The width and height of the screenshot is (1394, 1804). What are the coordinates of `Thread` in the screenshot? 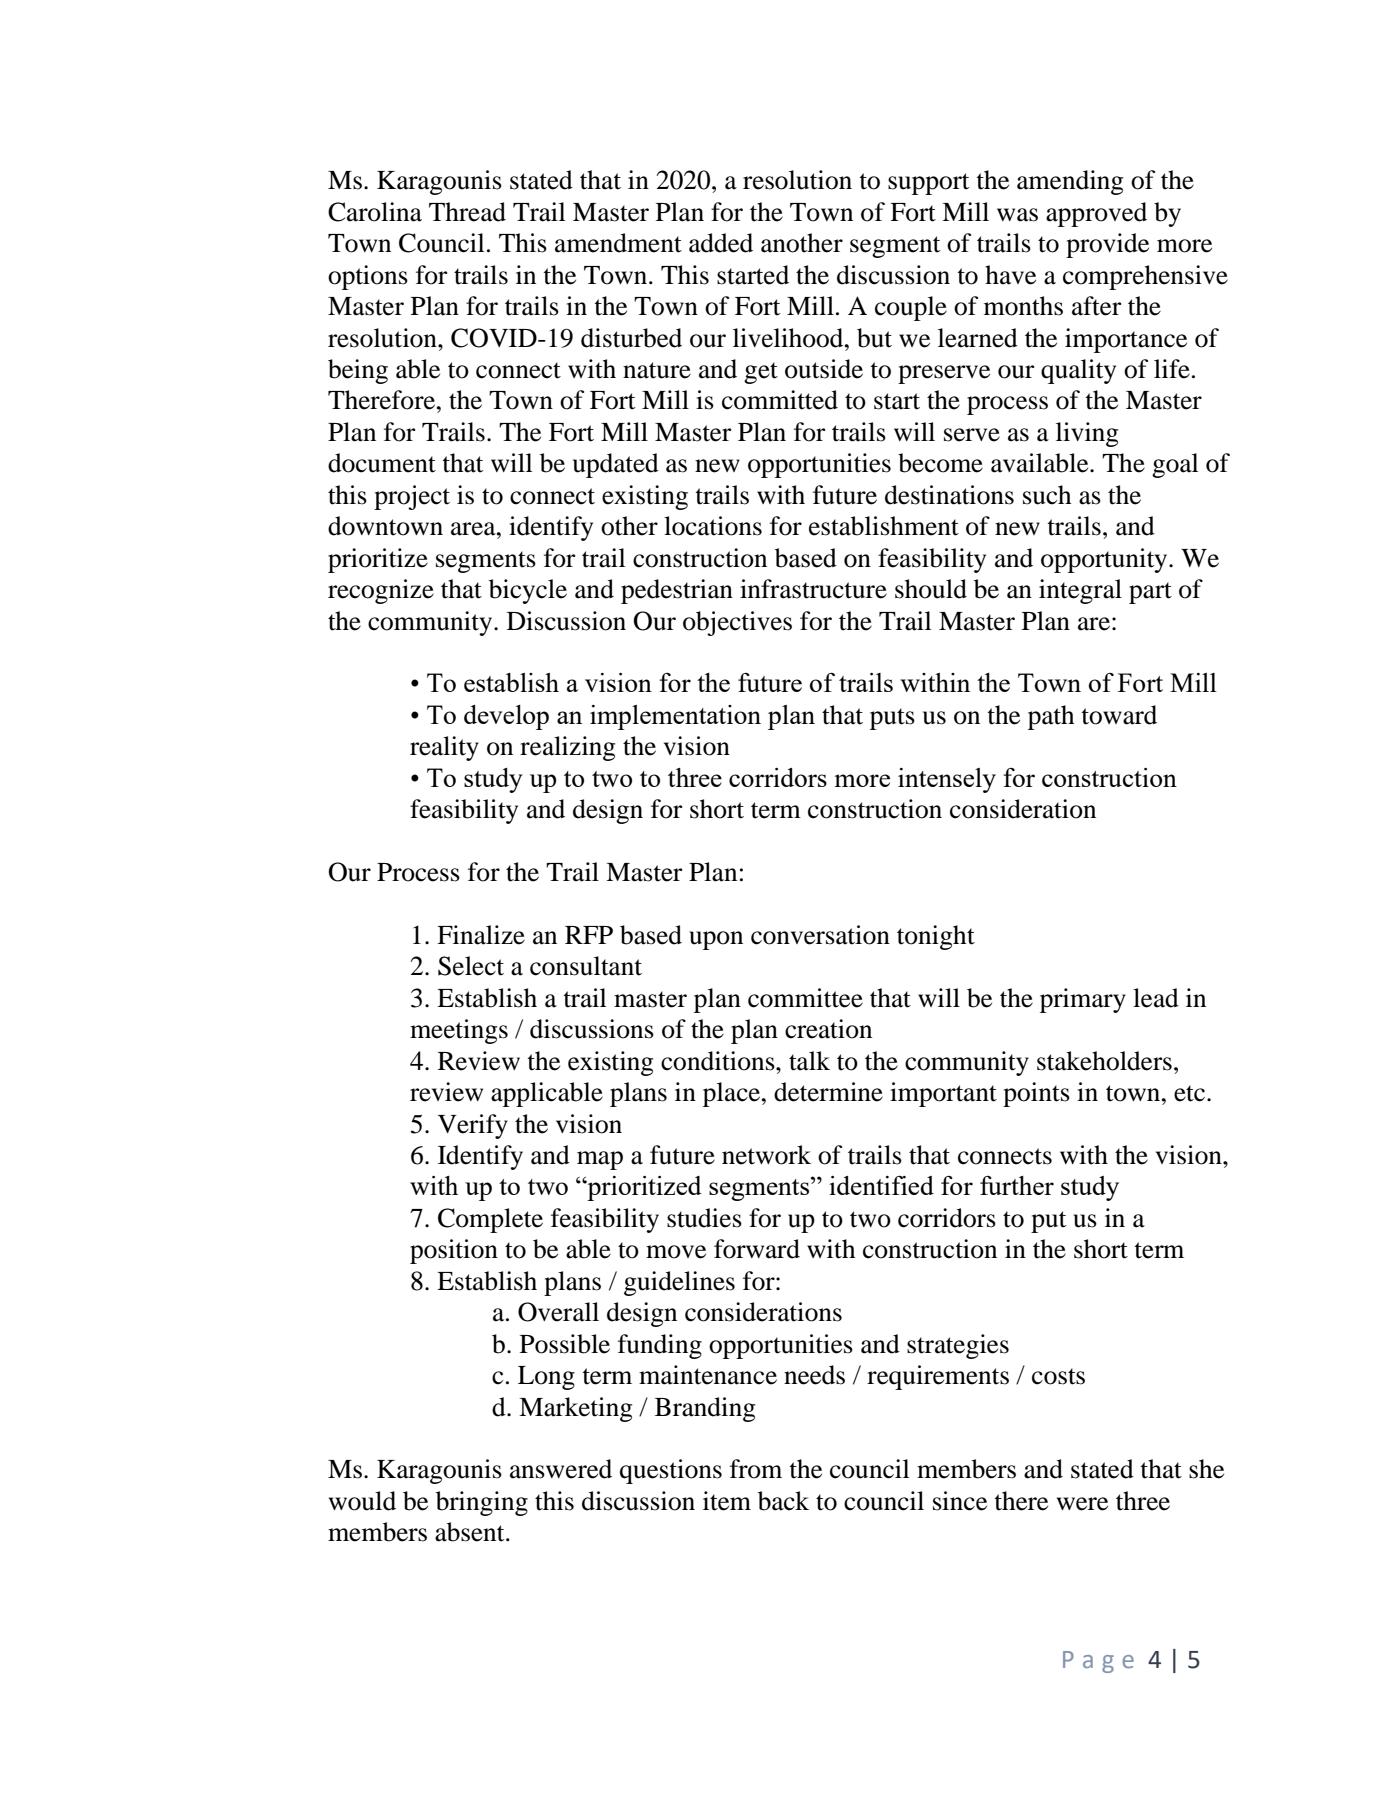 It's located at (467, 212).
